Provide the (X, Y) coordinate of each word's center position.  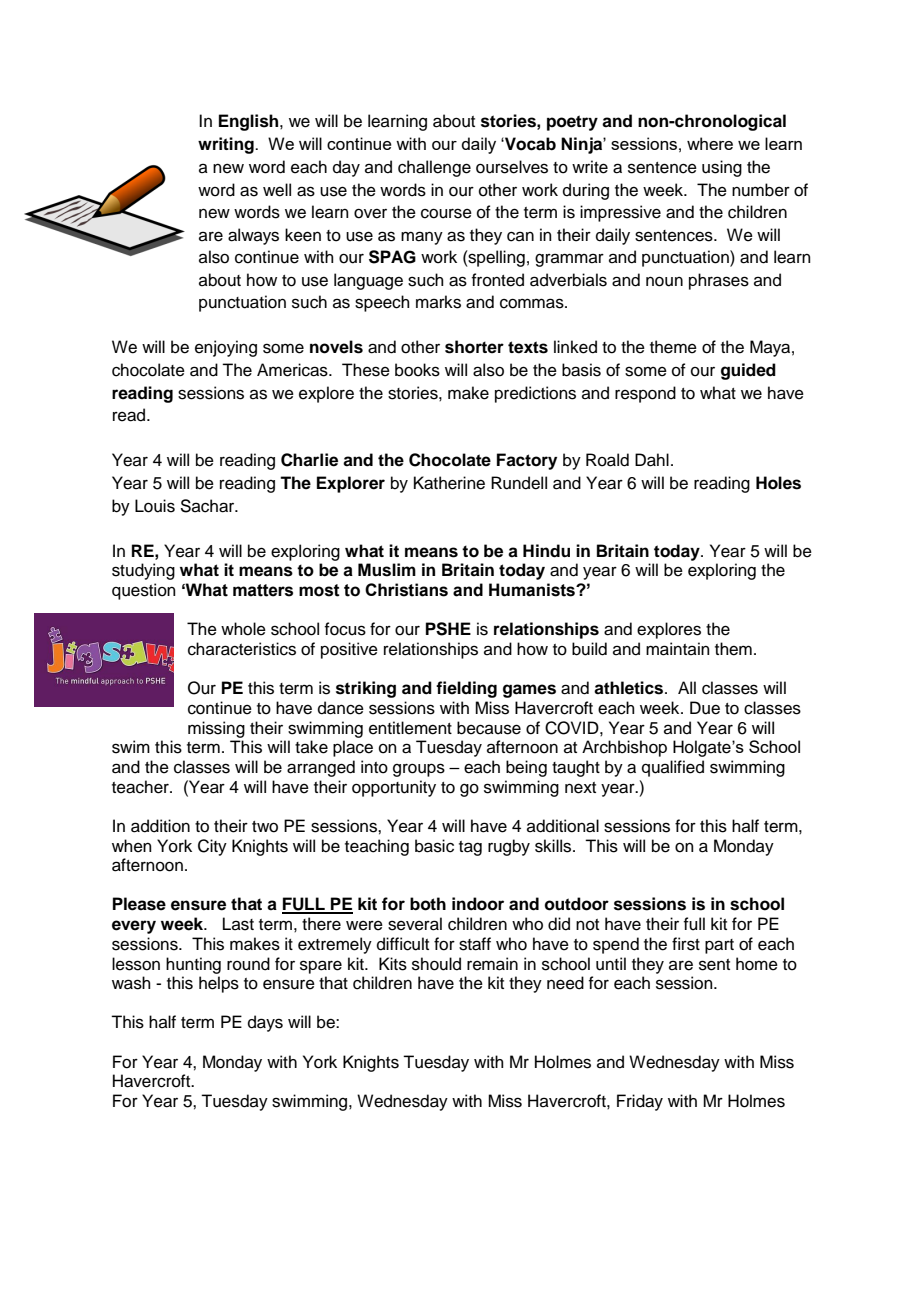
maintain (678, 649)
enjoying (226, 348)
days (265, 1023)
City (212, 847)
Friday (640, 1102)
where (710, 143)
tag (470, 848)
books (417, 370)
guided (748, 371)
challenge (434, 168)
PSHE (448, 629)
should (436, 964)
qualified (673, 768)
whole (243, 629)
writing (227, 145)
